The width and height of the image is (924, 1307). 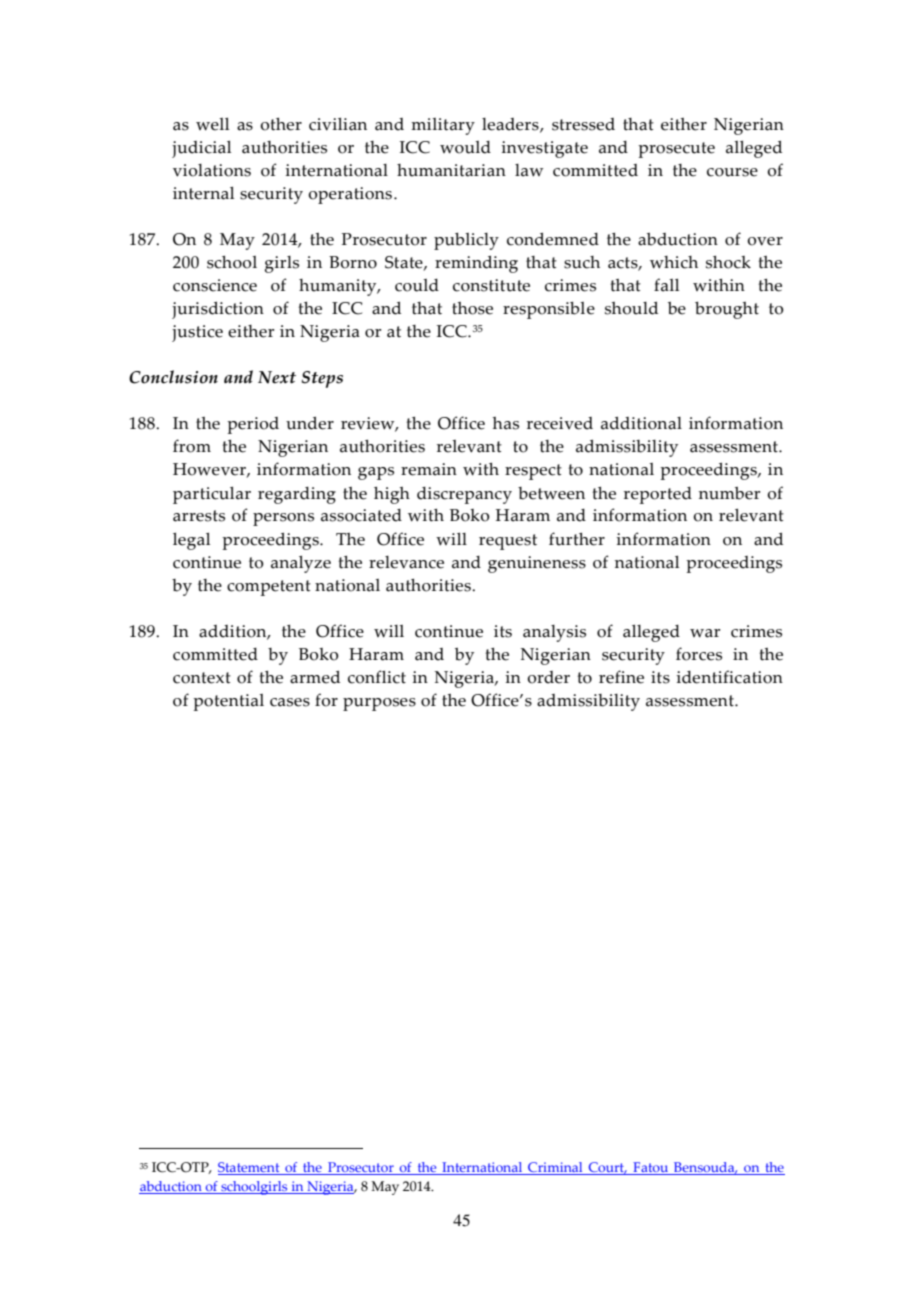 What do you see at coordinates (606, 1168) in the image?
I see `Court` at bounding box center [606, 1168].
